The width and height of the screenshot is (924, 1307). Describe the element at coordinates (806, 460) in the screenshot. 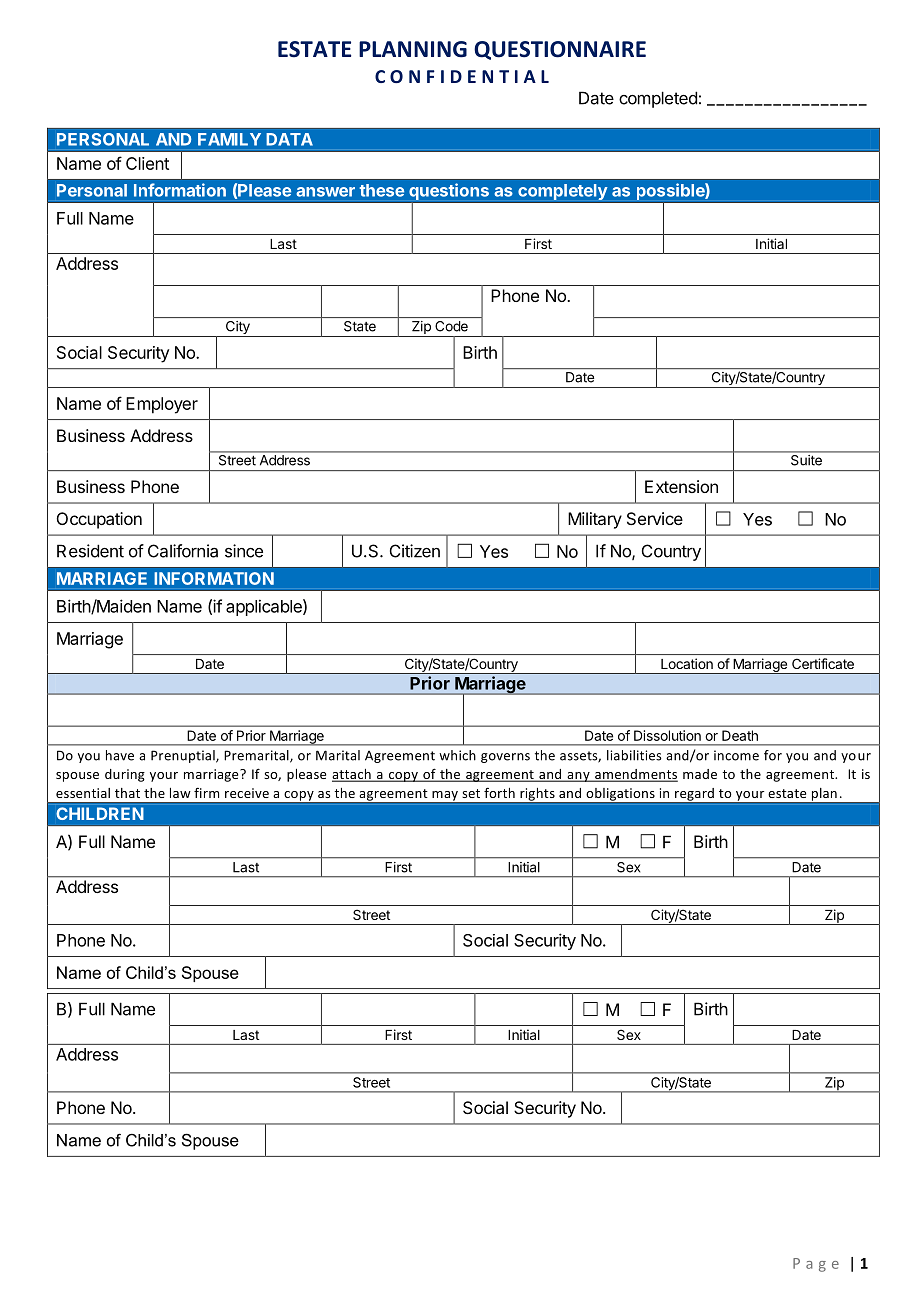

I see `Suite` at that location.
